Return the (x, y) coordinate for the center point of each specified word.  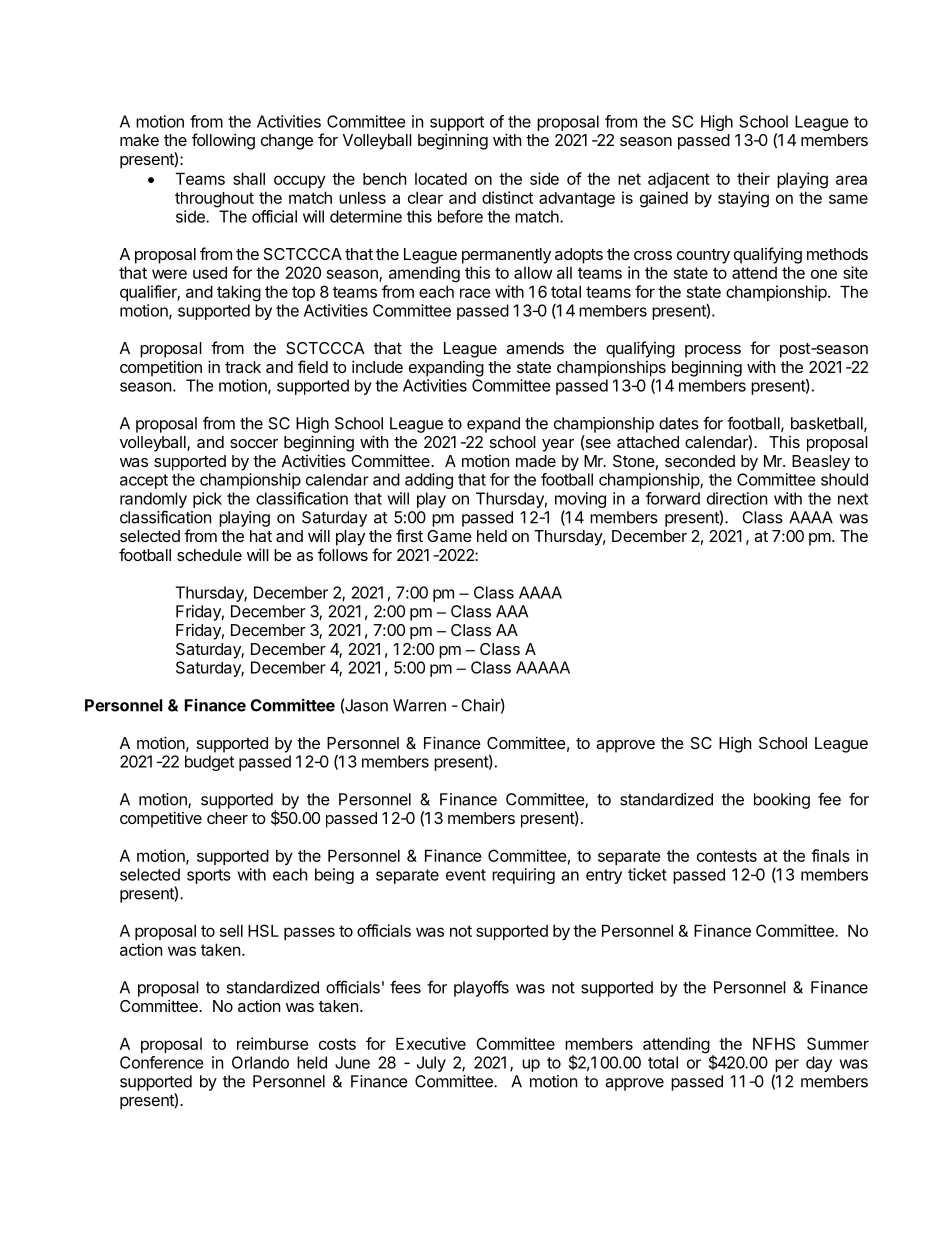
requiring (523, 876)
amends (535, 348)
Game (449, 536)
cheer (227, 818)
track (243, 367)
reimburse (273, 1043)
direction (737, 498)
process (713, 351)
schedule (209, 555)
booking (782, 801)
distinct (507, 197)
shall (249, 178)
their (753, 178)
